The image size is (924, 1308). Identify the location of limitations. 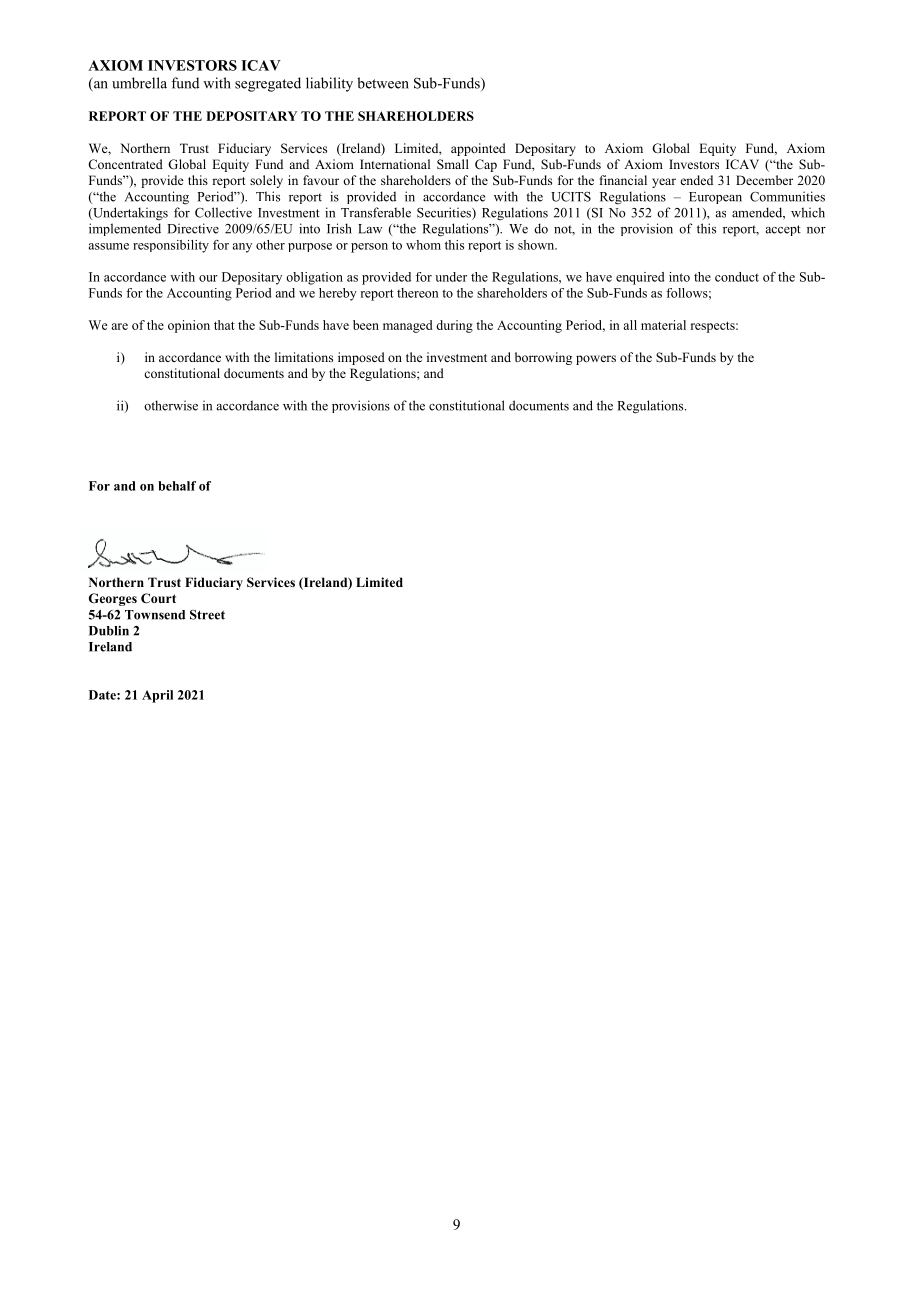
(304, 357).
